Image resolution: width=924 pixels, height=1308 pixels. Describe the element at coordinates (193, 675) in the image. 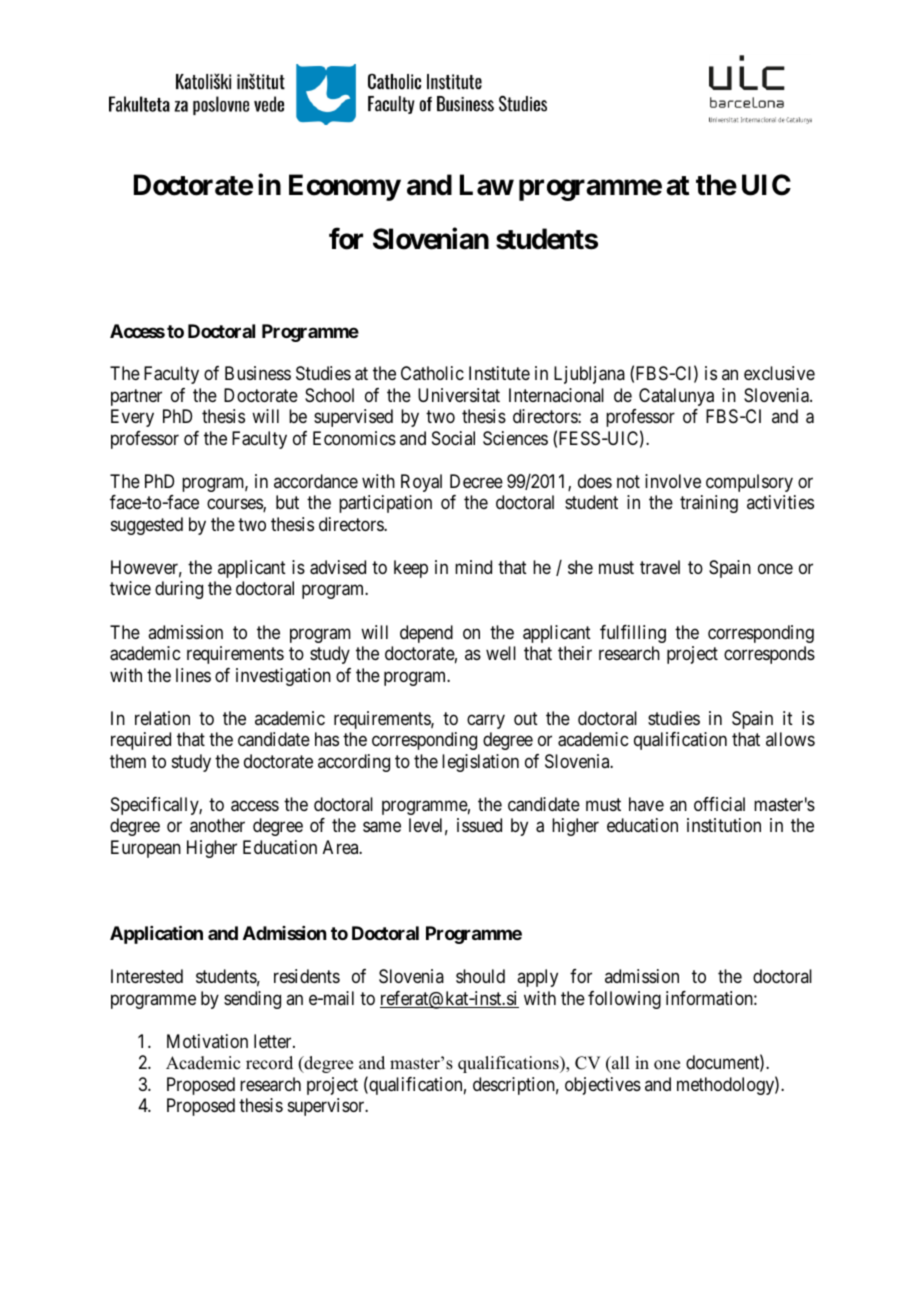

I see `lines` at that location.
